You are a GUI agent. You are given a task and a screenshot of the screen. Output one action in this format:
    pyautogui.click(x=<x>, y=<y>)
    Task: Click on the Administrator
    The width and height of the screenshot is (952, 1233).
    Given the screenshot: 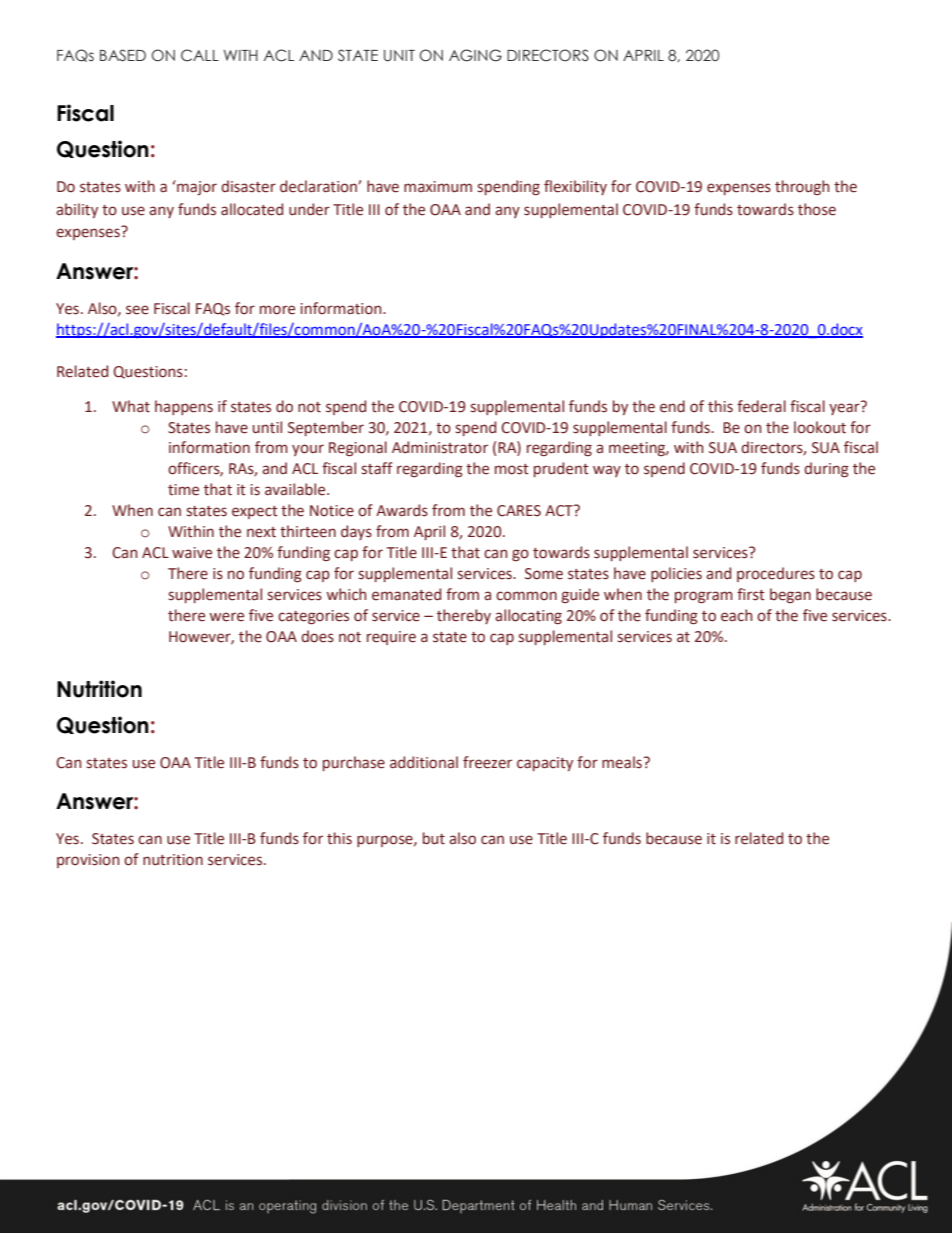 What is the action you would take?
    pyautogui.click(x=440, y=447)
